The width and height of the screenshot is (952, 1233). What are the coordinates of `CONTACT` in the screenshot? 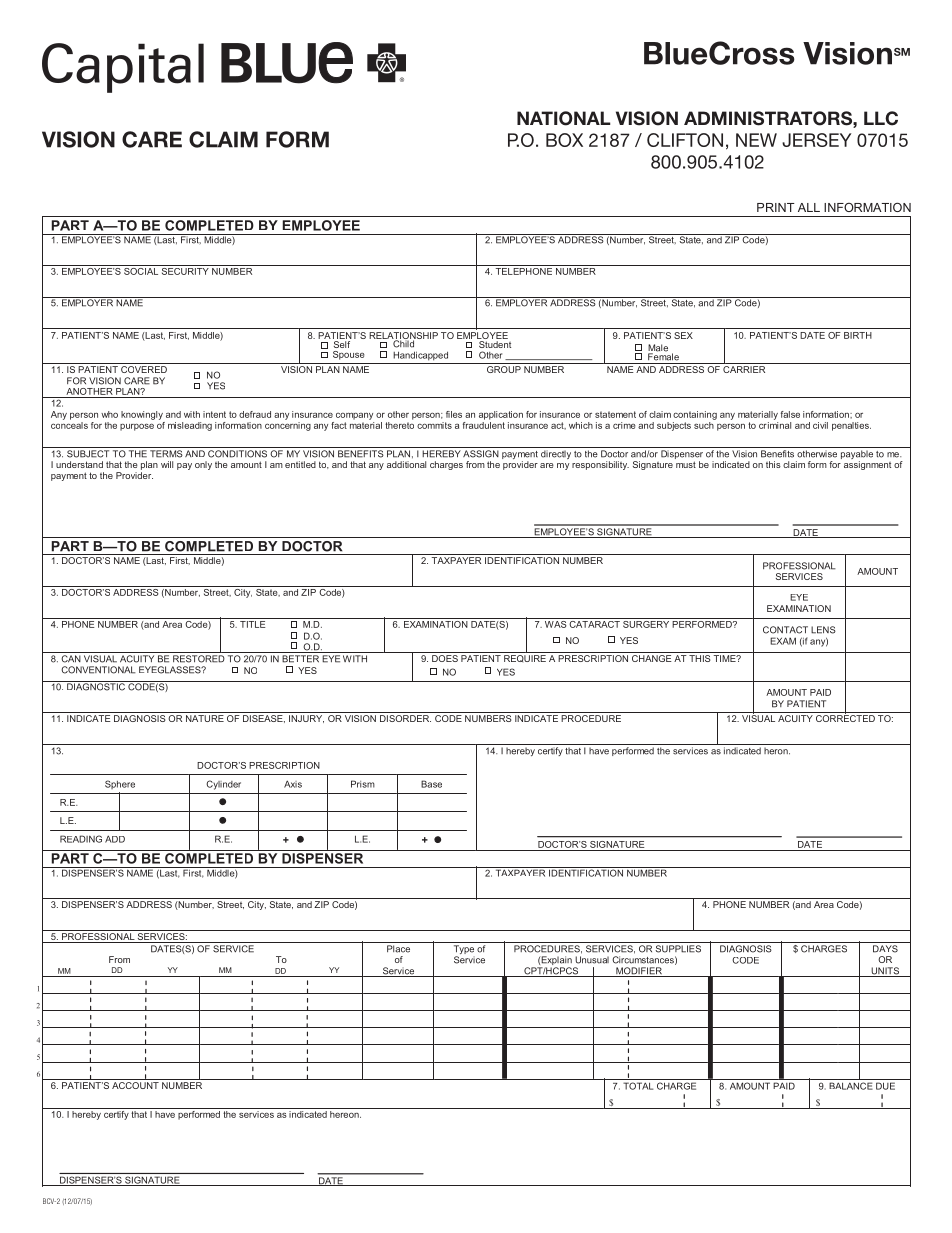 It's located at (785, 630).
